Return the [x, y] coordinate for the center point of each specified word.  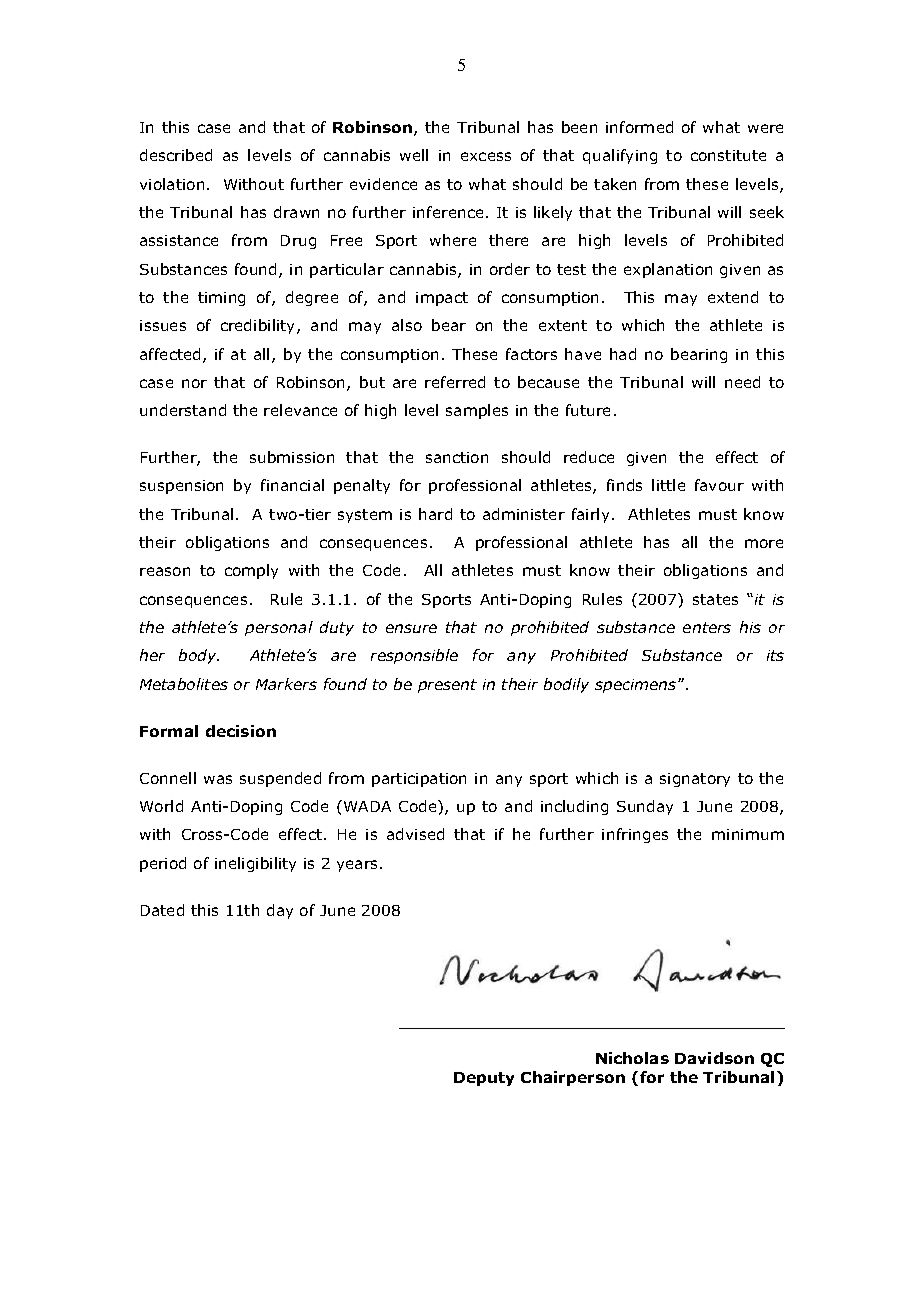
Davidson [714, 1058]
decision [241, 731]
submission [292, 457]
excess [486, 156]
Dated [162, 910]
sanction [457, 457]
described [176, 155]
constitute [728, 155]
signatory [695, 780]
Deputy [484, 1079]
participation [419, 780]
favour [719, 485]
